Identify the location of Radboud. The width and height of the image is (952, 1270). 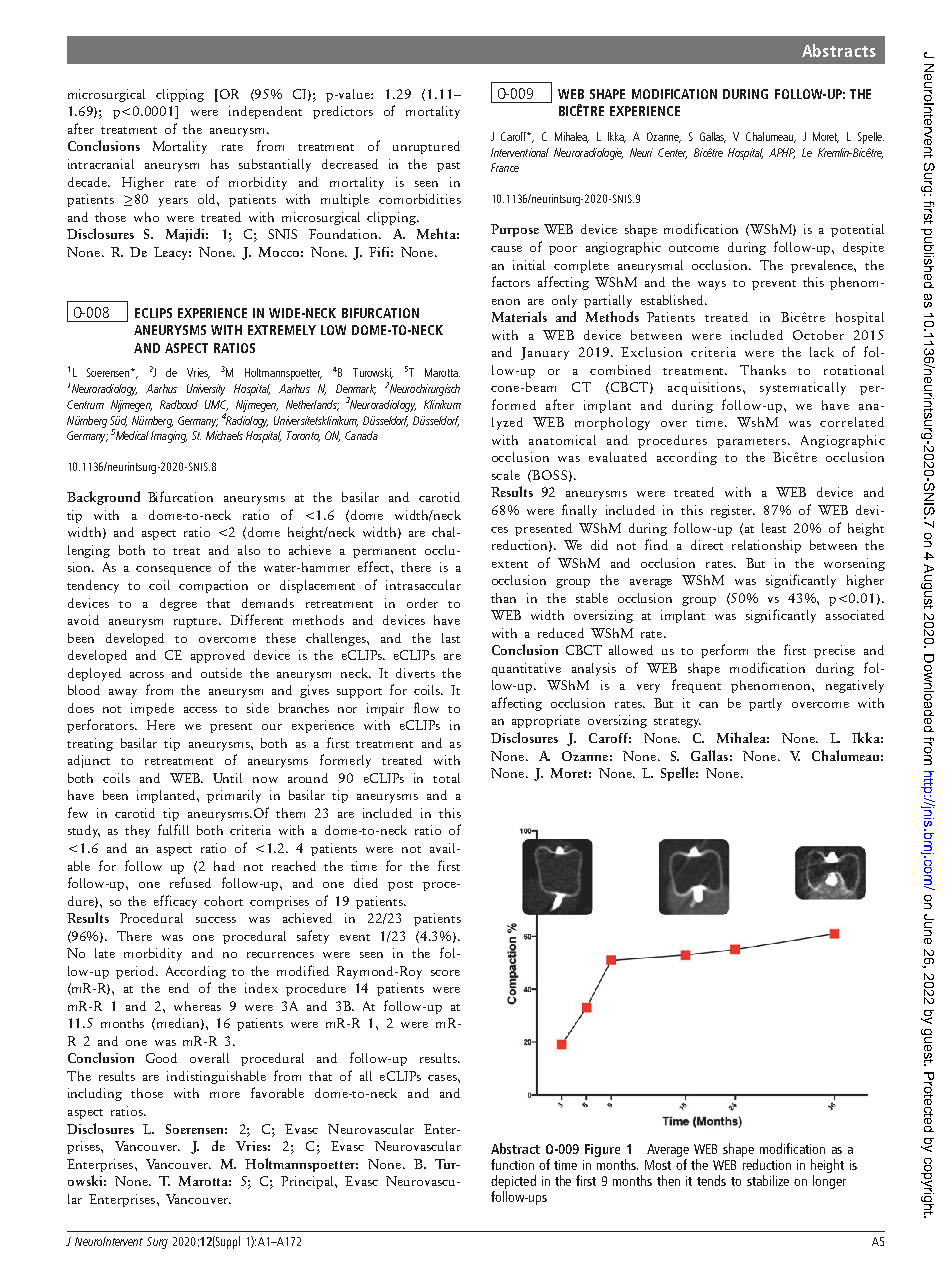
(179, 404).
